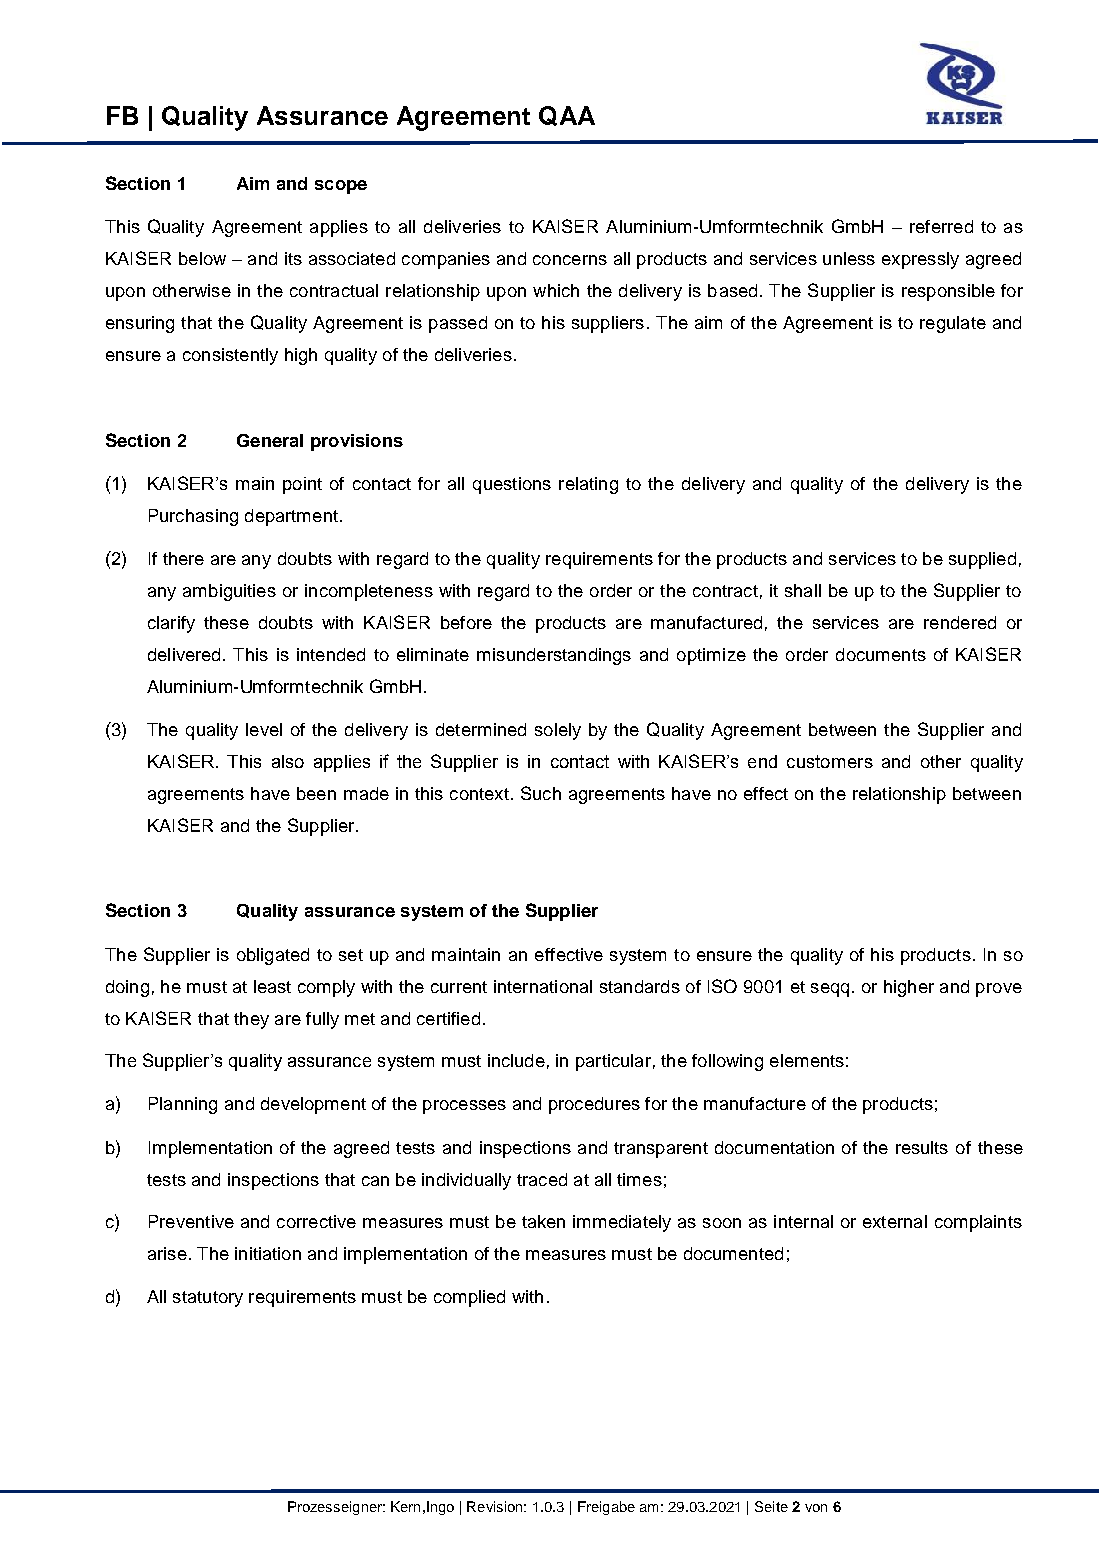 The image size is (1102, 1558). Describe the element at coordinates (941, 226) in the screenshot. I see `referred` at that location.
